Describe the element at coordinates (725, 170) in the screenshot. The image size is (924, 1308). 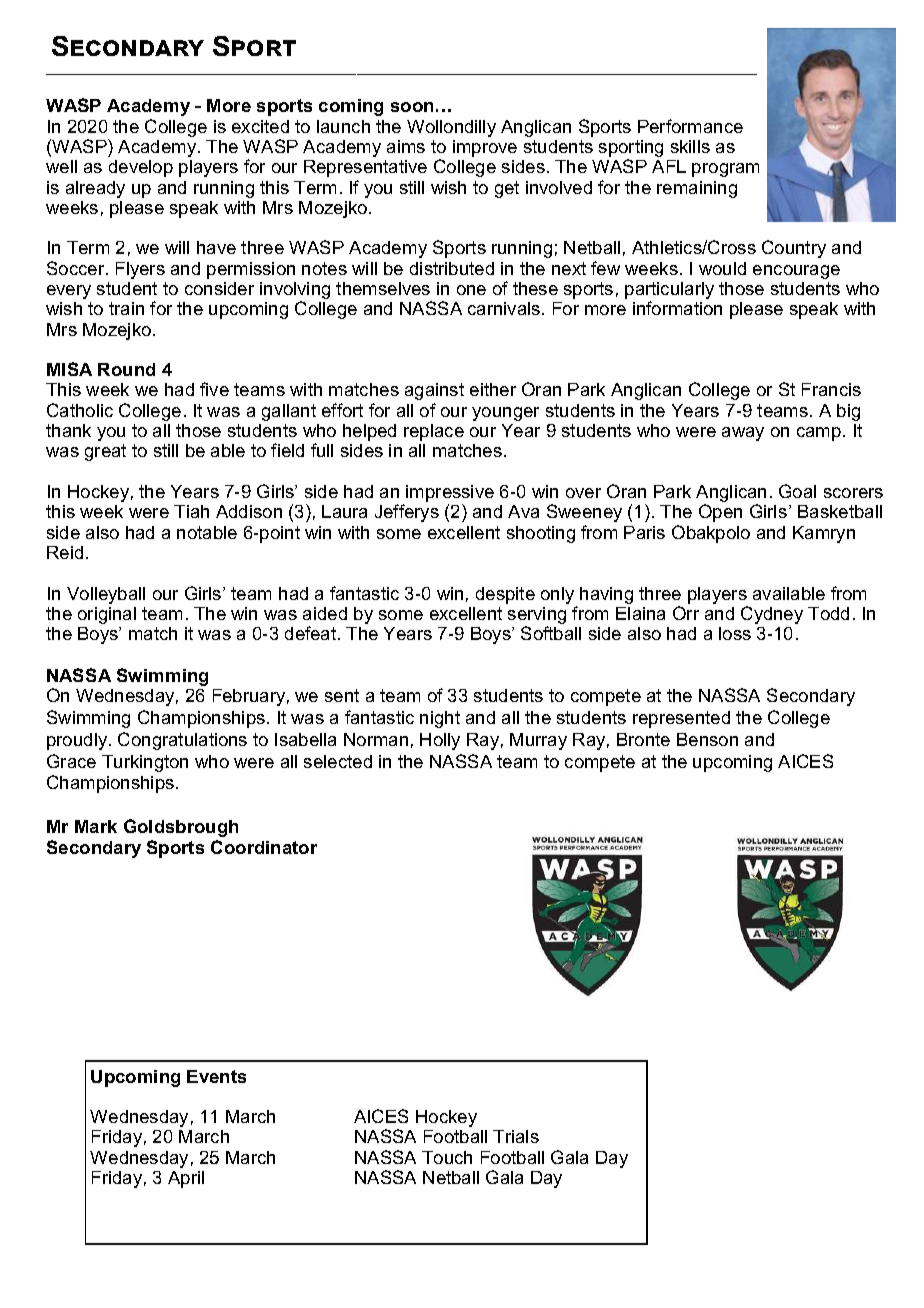
I see `program` at that location.
